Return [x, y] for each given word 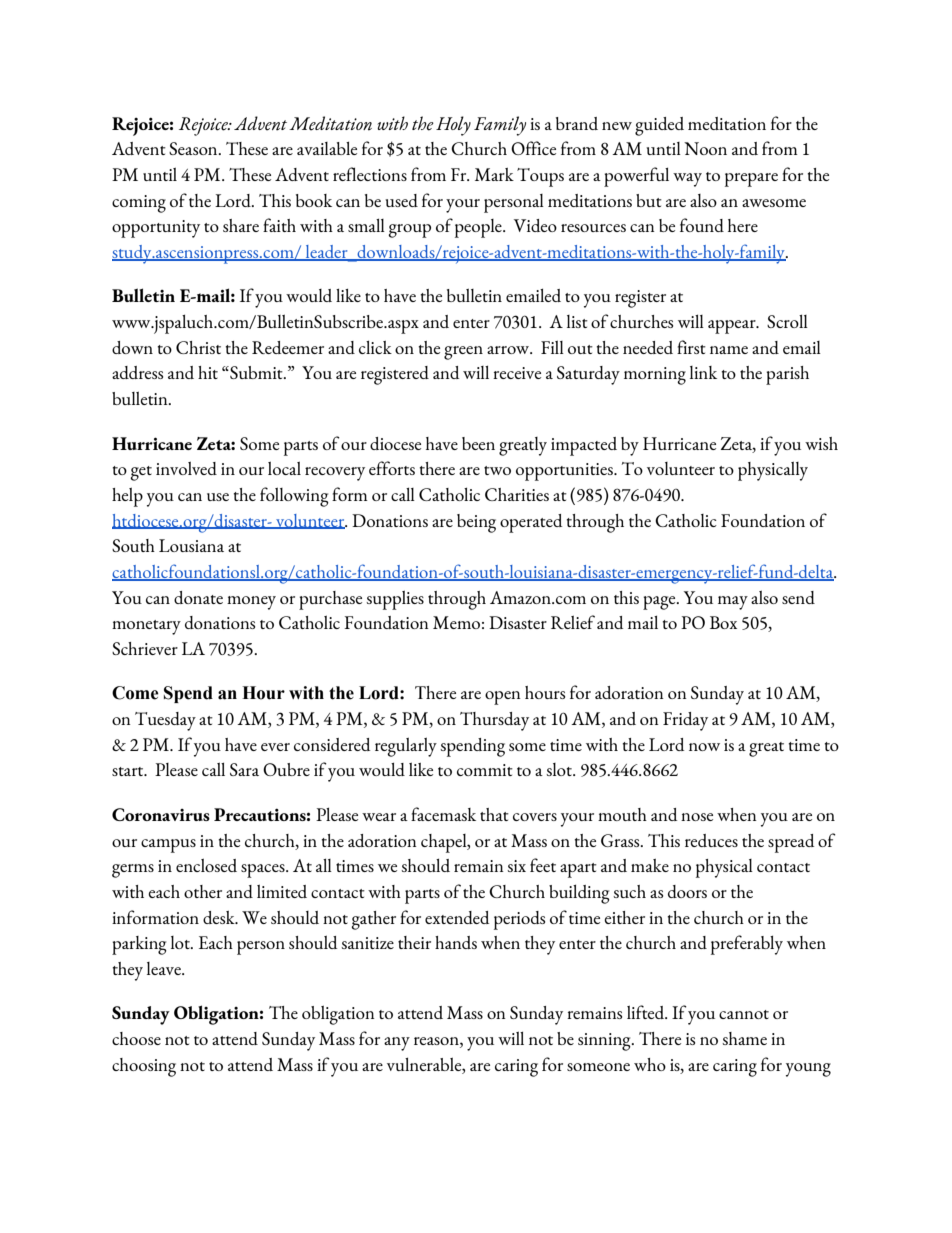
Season [194, 148]
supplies [395, 600]
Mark [494, 174]
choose [136, 1038]
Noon [705, 148]
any [397, 1044]
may [733, 603]
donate [198, 597]
